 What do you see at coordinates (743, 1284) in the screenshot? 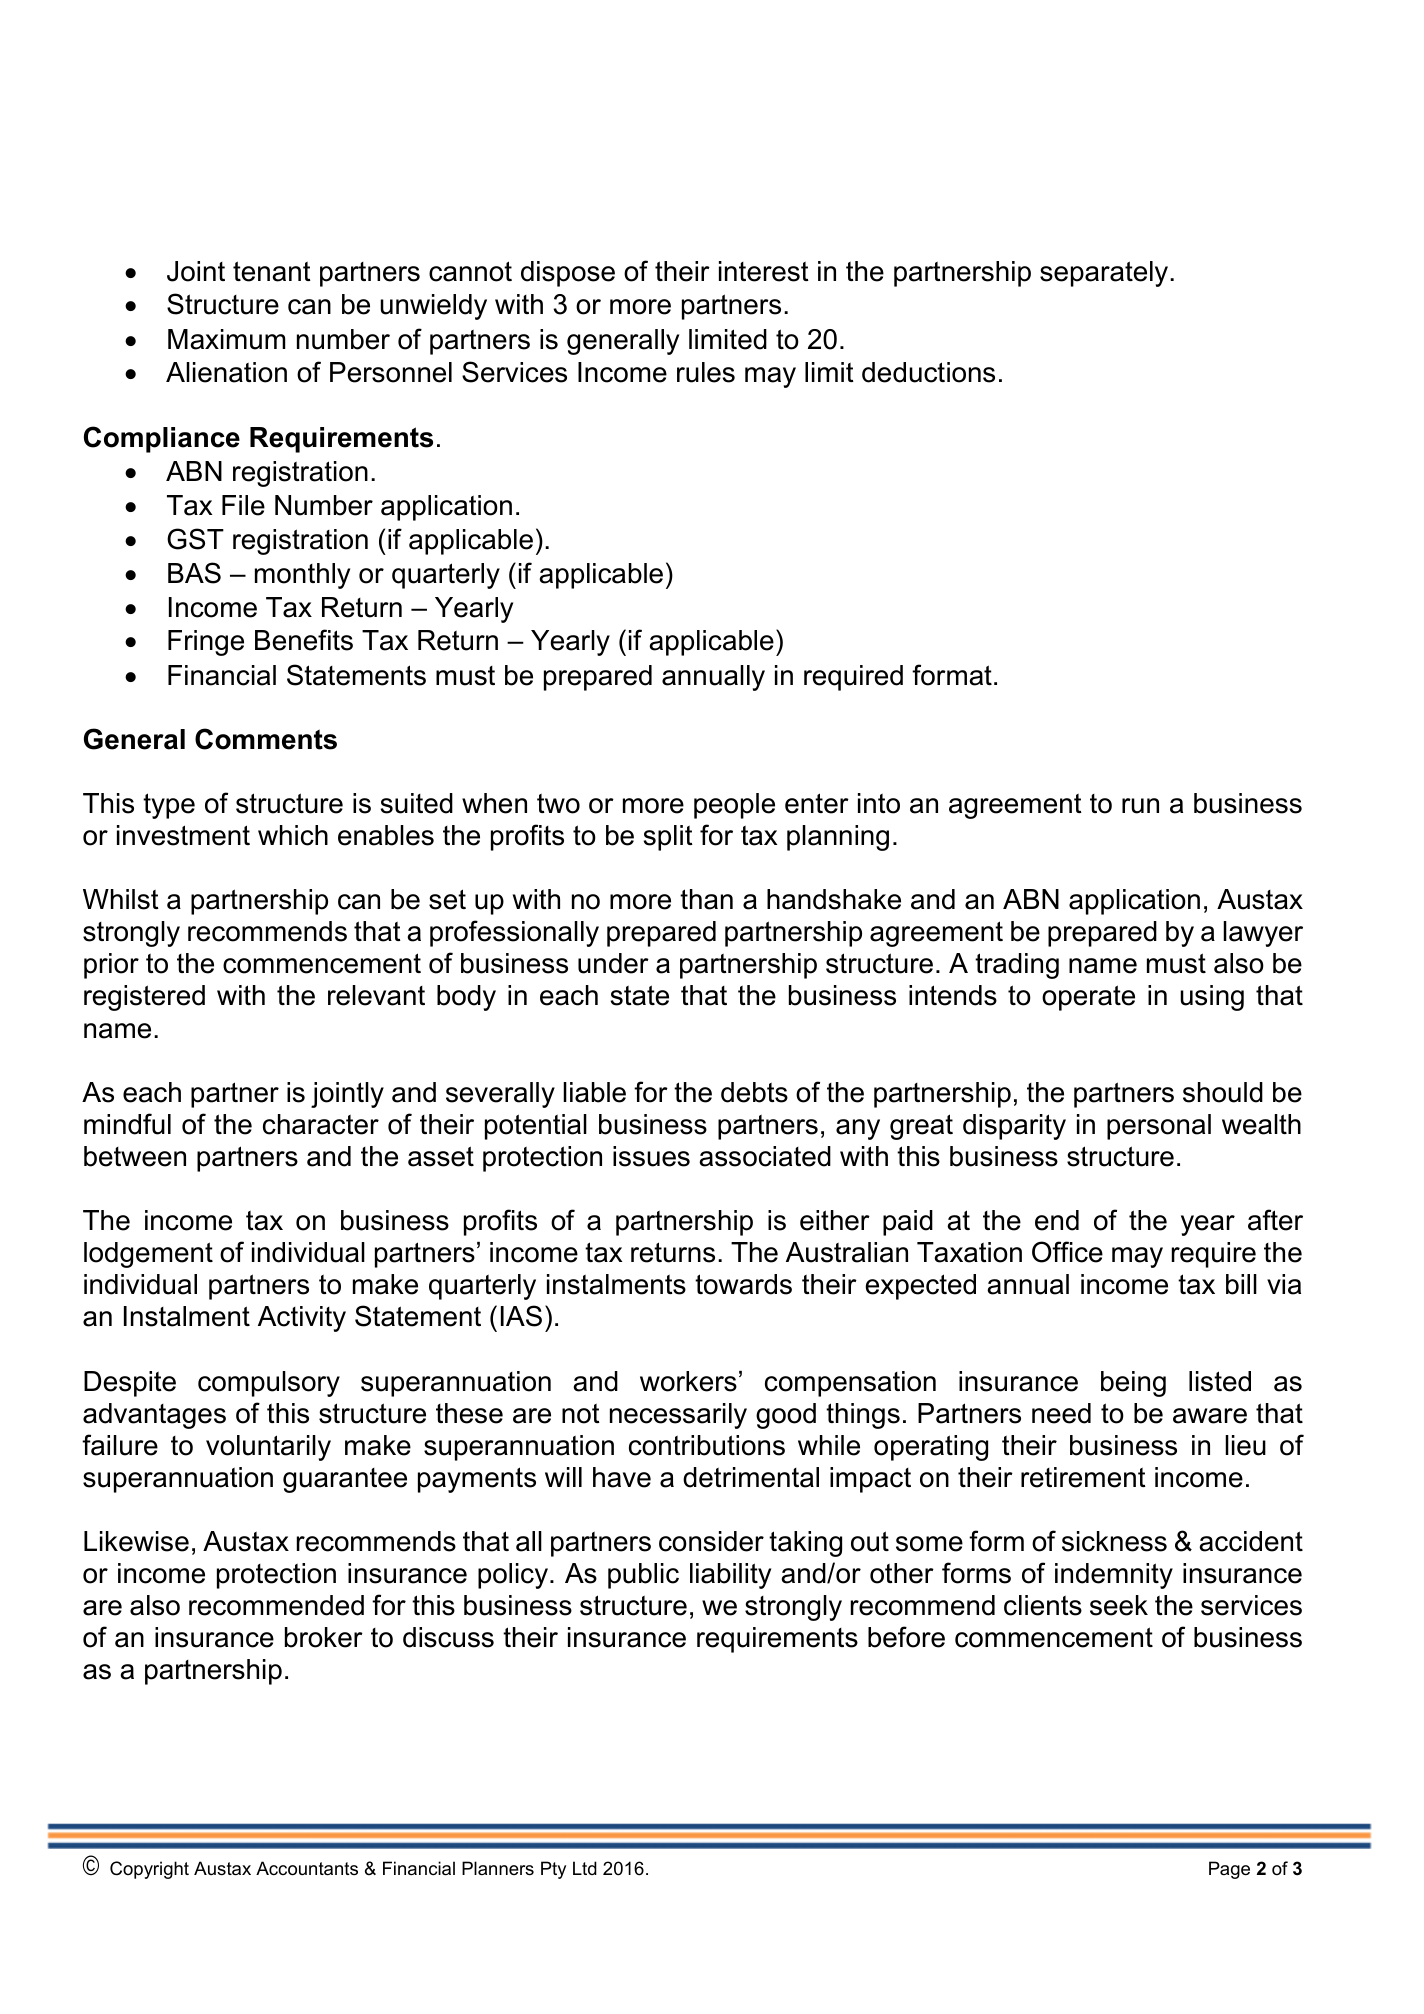
I see `towards` at bounding box center [743, 1284].
